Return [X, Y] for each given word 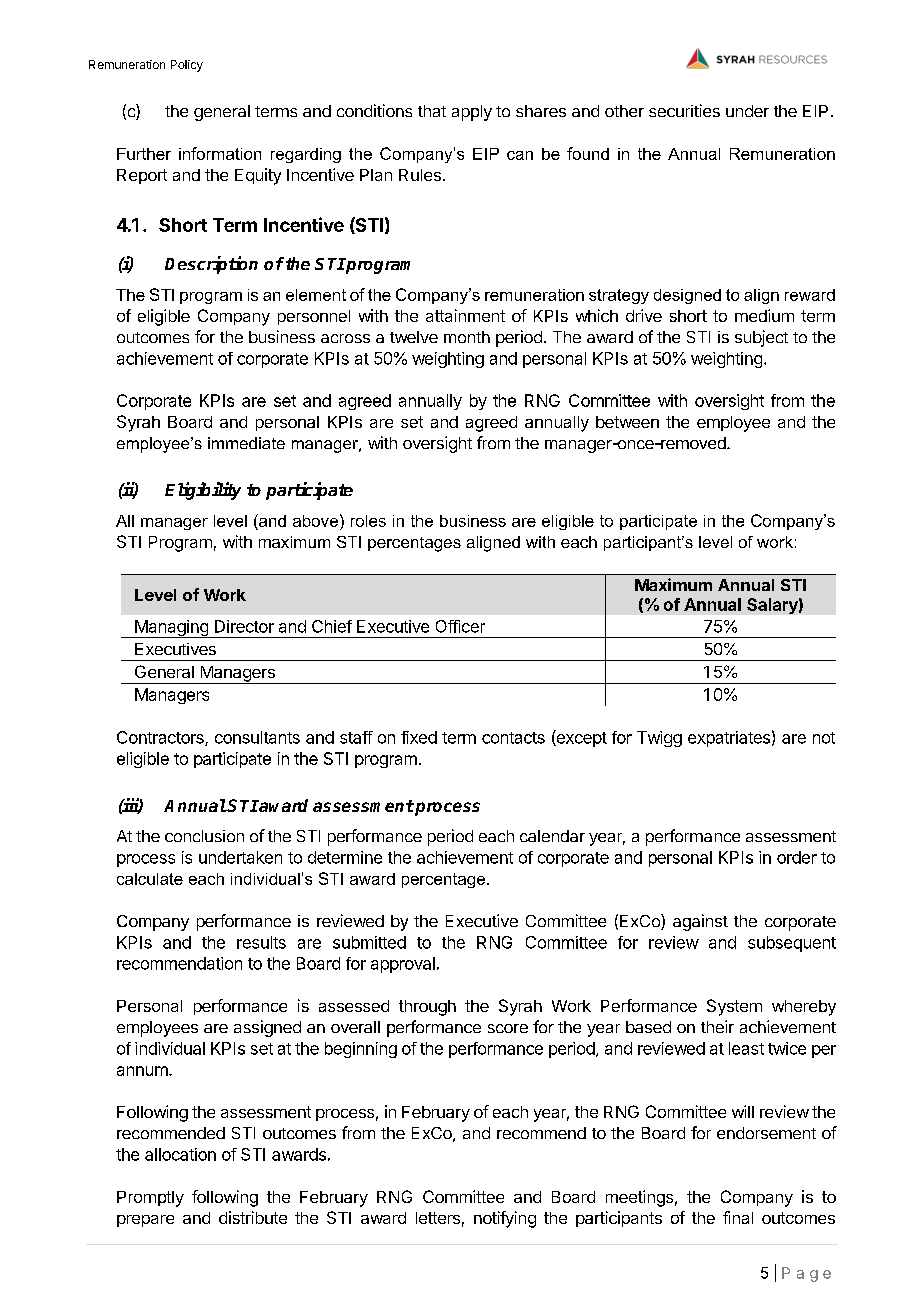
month [467, 337]
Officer [460, 626]
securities [684, 110]
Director [244, 626]
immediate [246, 443]
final [738, 1217]
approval [403, 965]
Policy [187, 66]
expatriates [729, 739]
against [700, 922]
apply [472, 113]
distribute [253, 1217]
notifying [505, 1219]
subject [761, 338]
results [261, 942]
